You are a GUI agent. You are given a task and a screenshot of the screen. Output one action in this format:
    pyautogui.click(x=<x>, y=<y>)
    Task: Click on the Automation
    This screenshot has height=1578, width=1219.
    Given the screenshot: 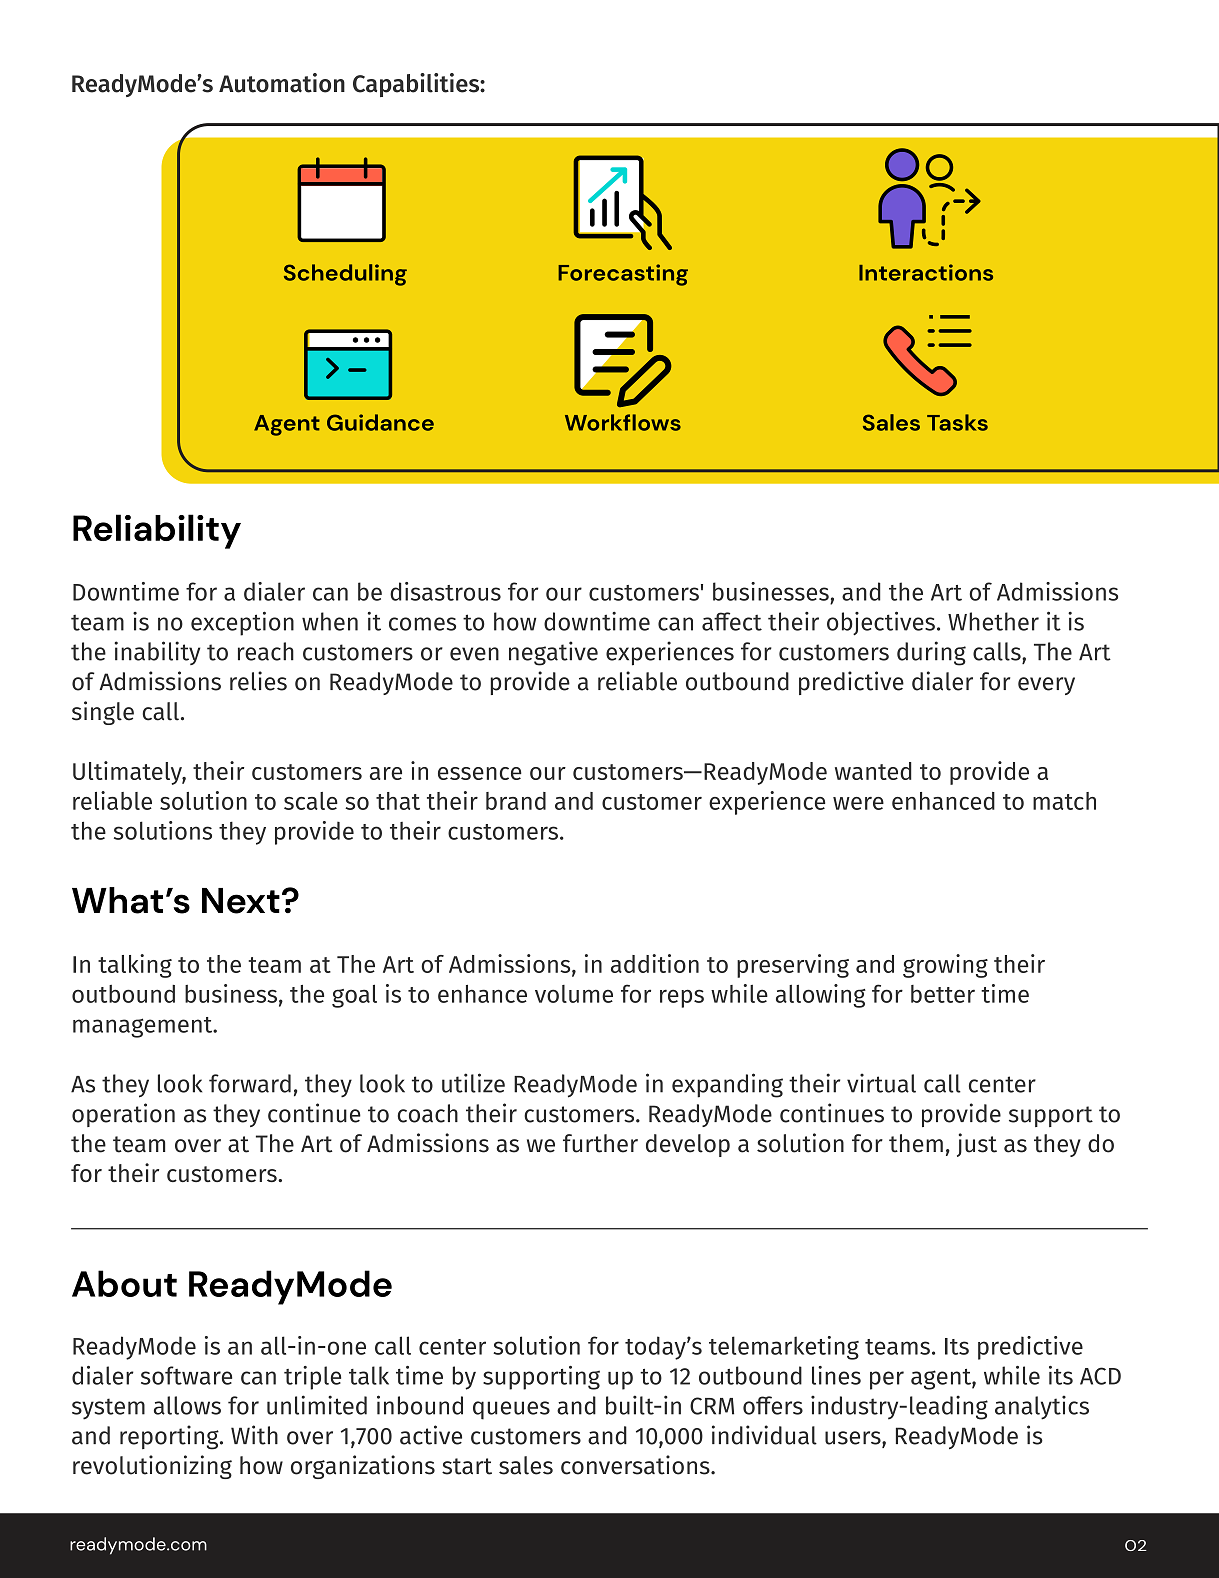 What is the action you would take?
    pyautogui.click(x=282, y=83)
